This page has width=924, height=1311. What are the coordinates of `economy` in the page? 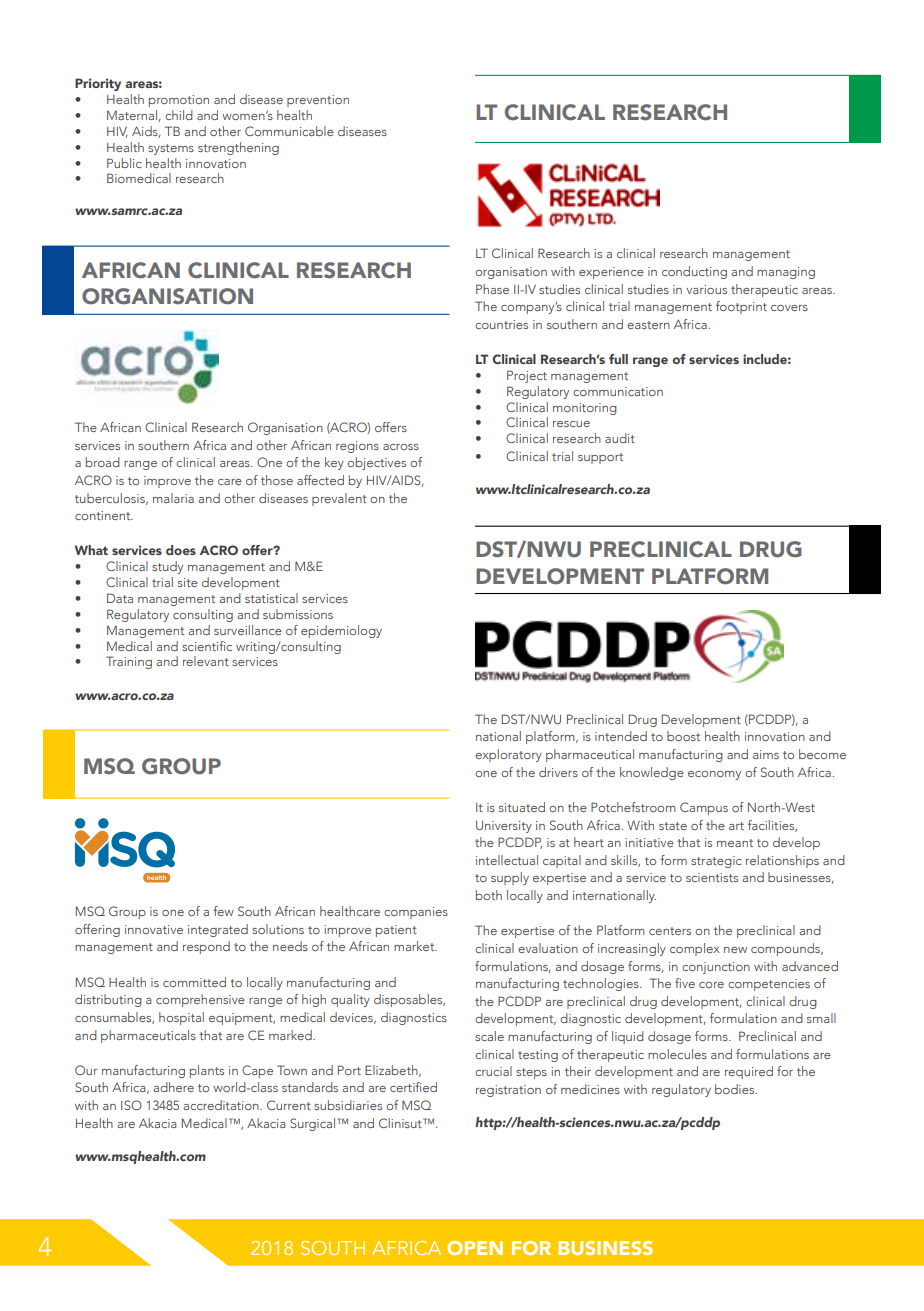 It's located at (714, 775).
